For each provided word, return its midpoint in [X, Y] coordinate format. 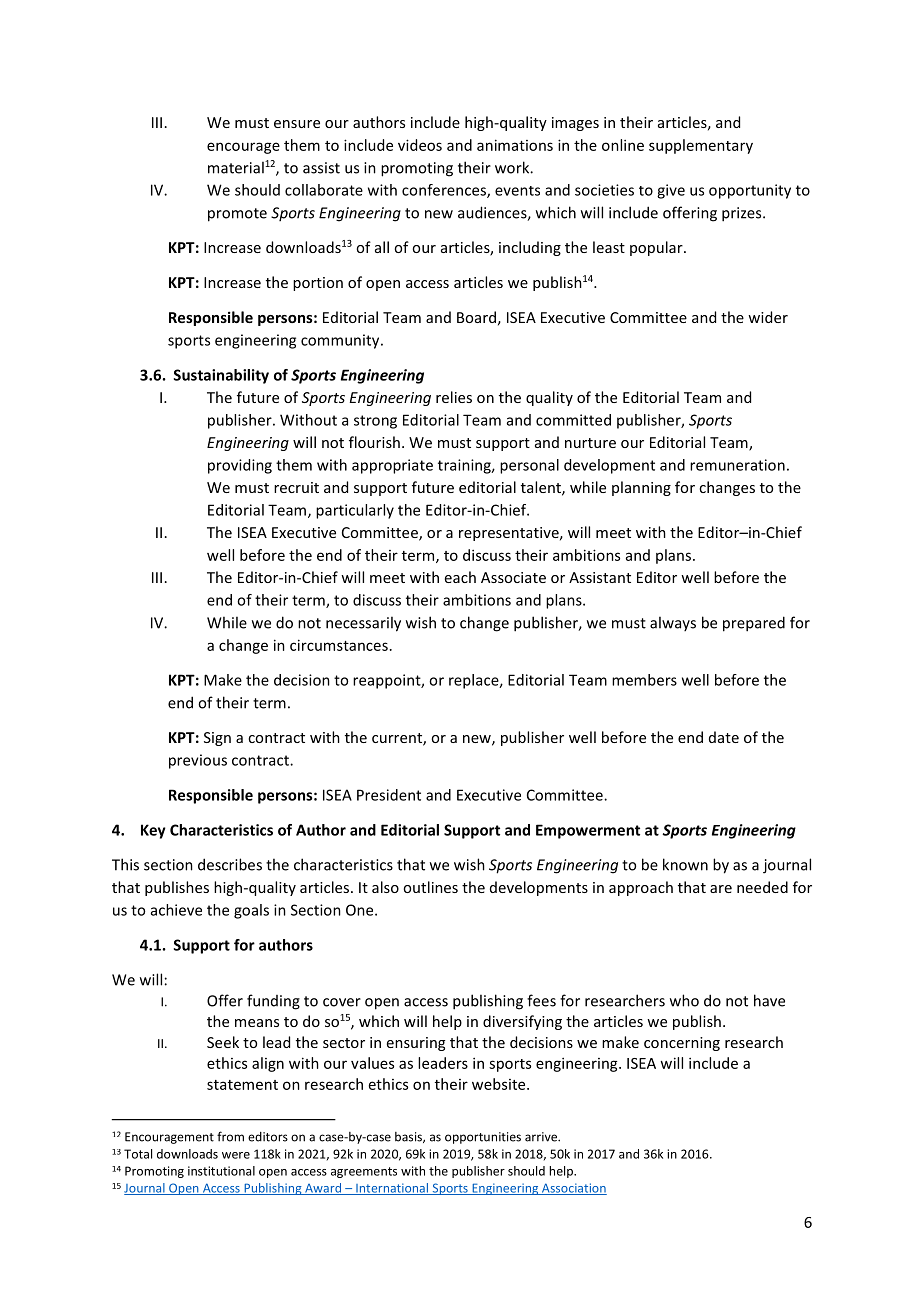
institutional [221, 1171]
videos [420, 145]
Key [153, 831]
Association [573, 1189]
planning [641, 488]
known [685, 864]
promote [237, 215]
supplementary [701, 146]
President [389, 795]
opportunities [483, 1138]
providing [240, 466]
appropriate [392, 466]
